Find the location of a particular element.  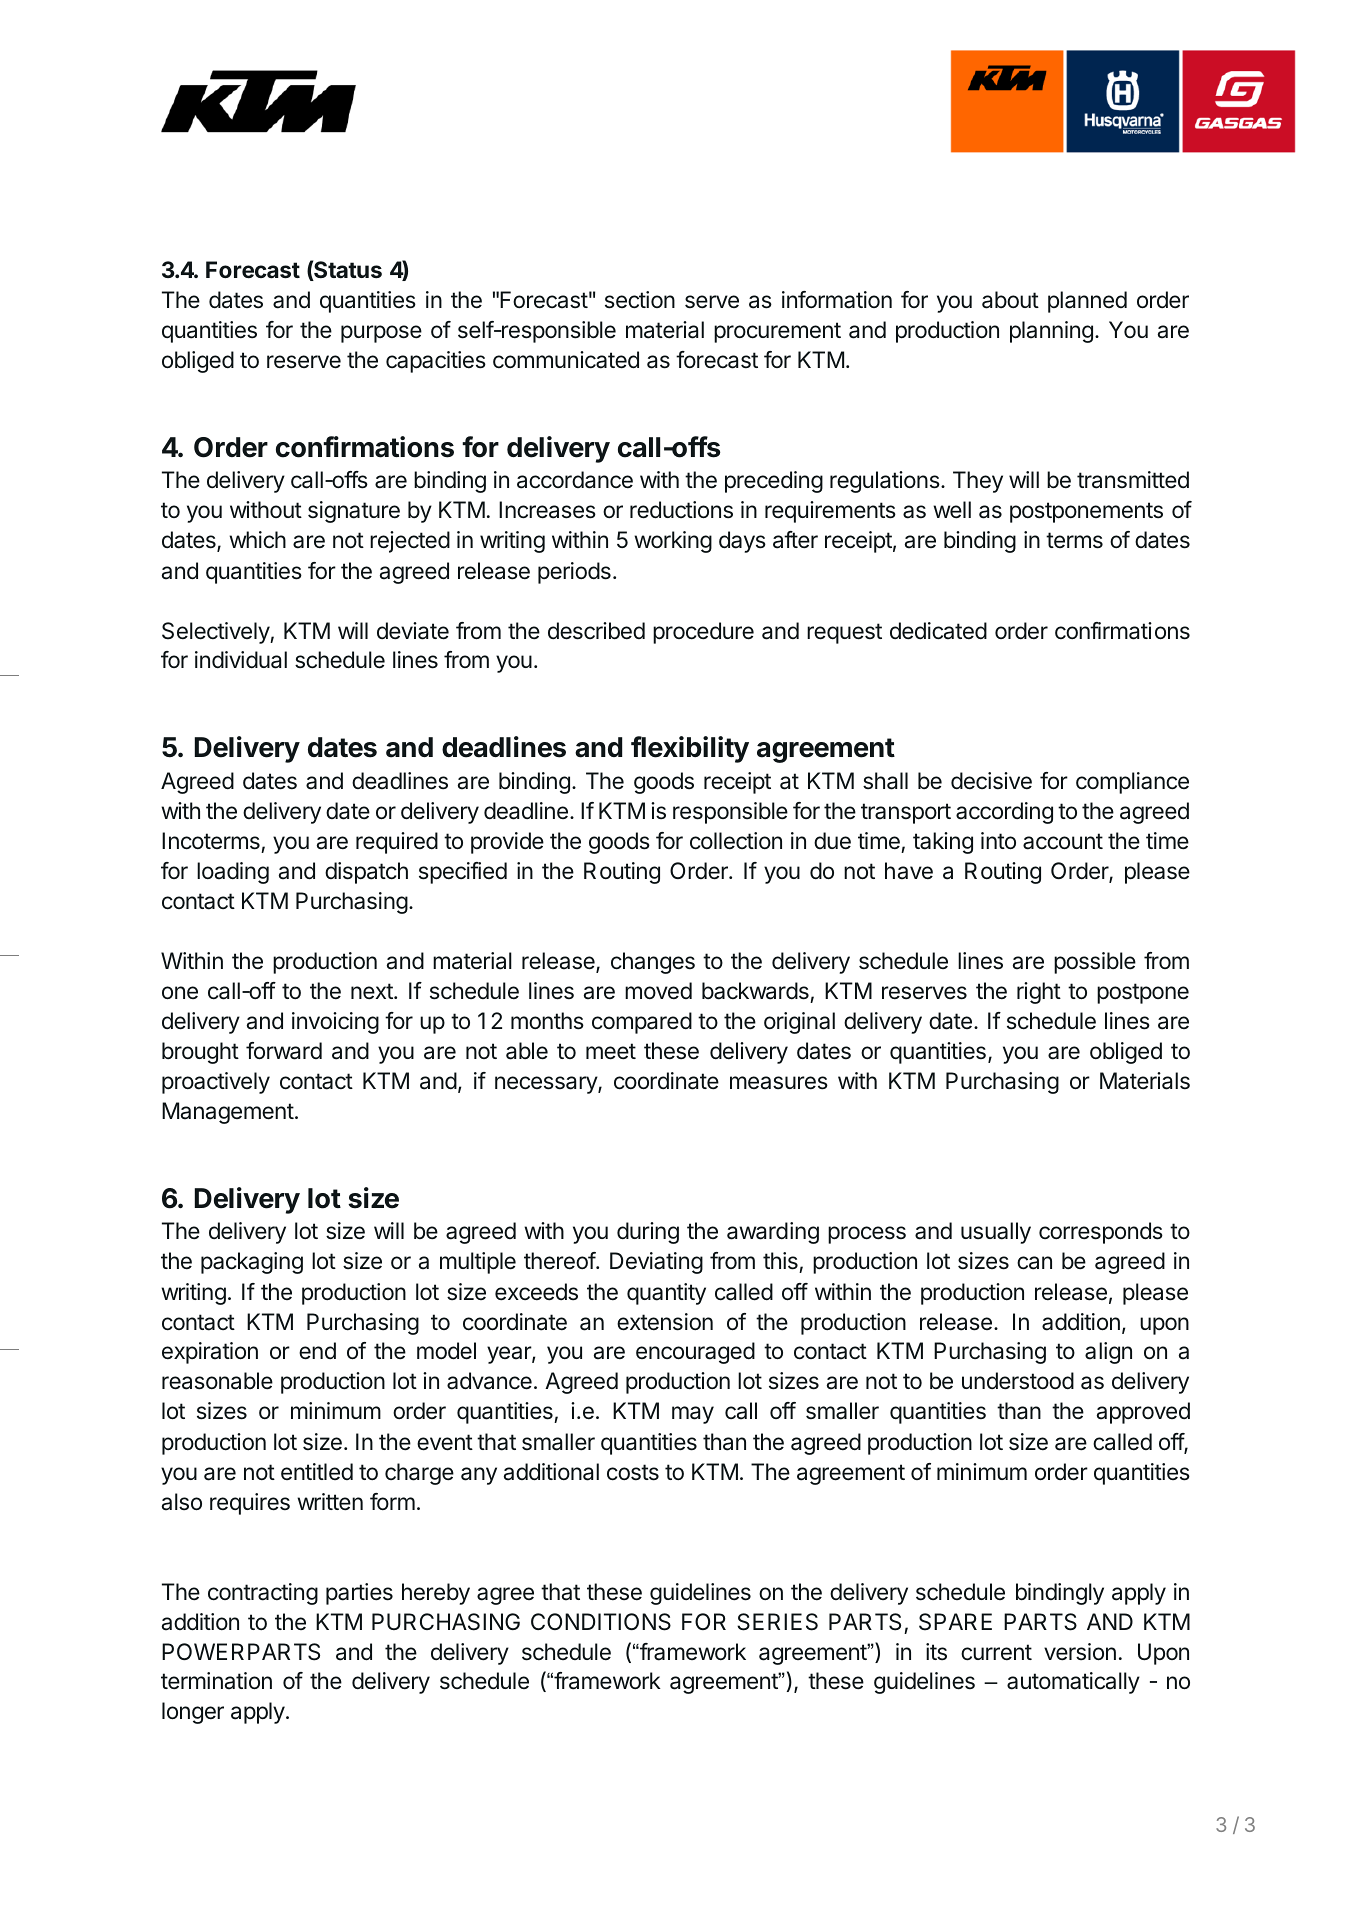

termination is located at coordinates (216, 1681).
